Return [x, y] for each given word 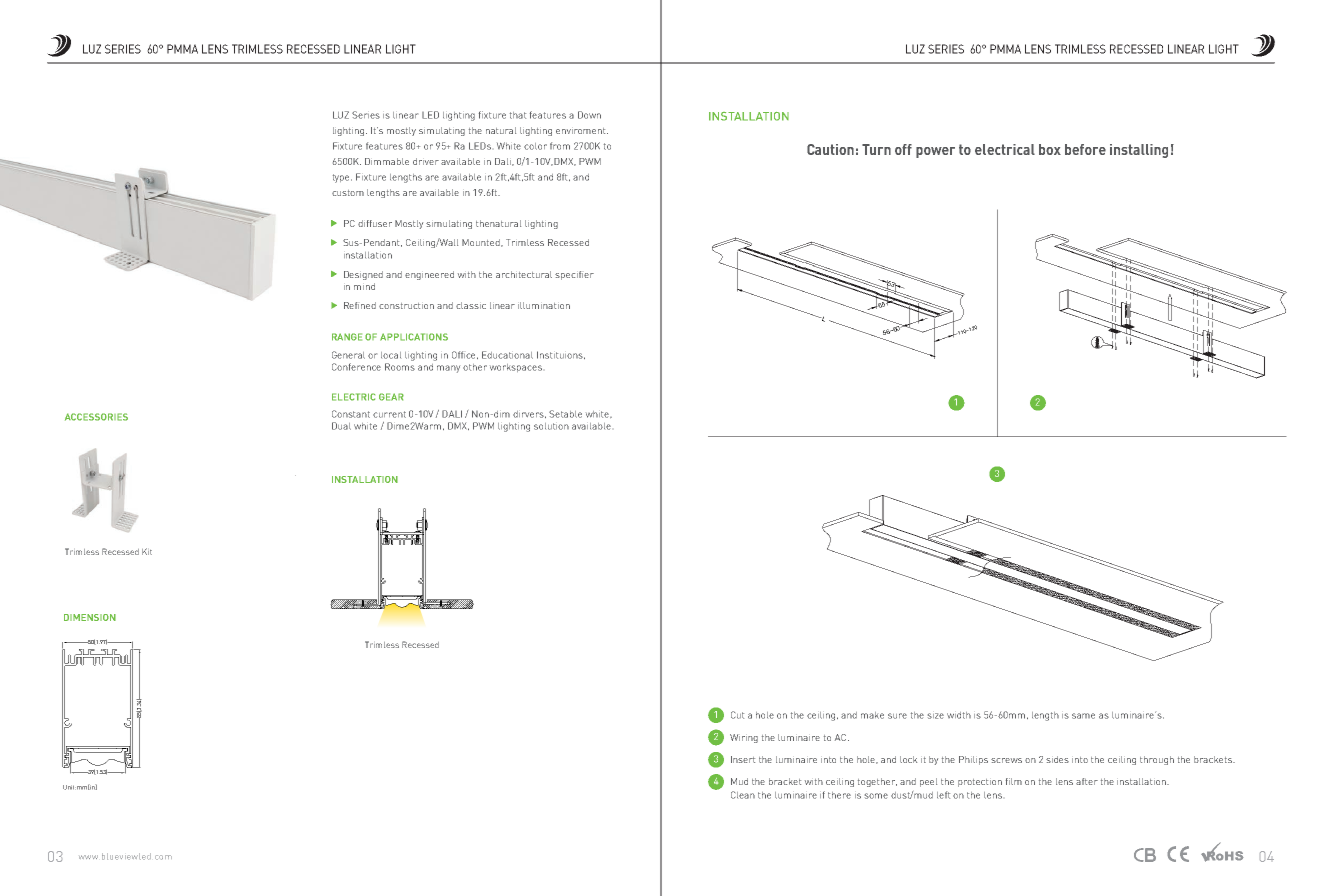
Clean [743, 795]
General [348, 355]
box [1050, 149]
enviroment [582, 131]
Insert [743, 759]
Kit [147, 551]
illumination [544, 305]
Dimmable [387, 161]
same [1083, 716]
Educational [507, 355]
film [1014, 781]
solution [551, 426]
